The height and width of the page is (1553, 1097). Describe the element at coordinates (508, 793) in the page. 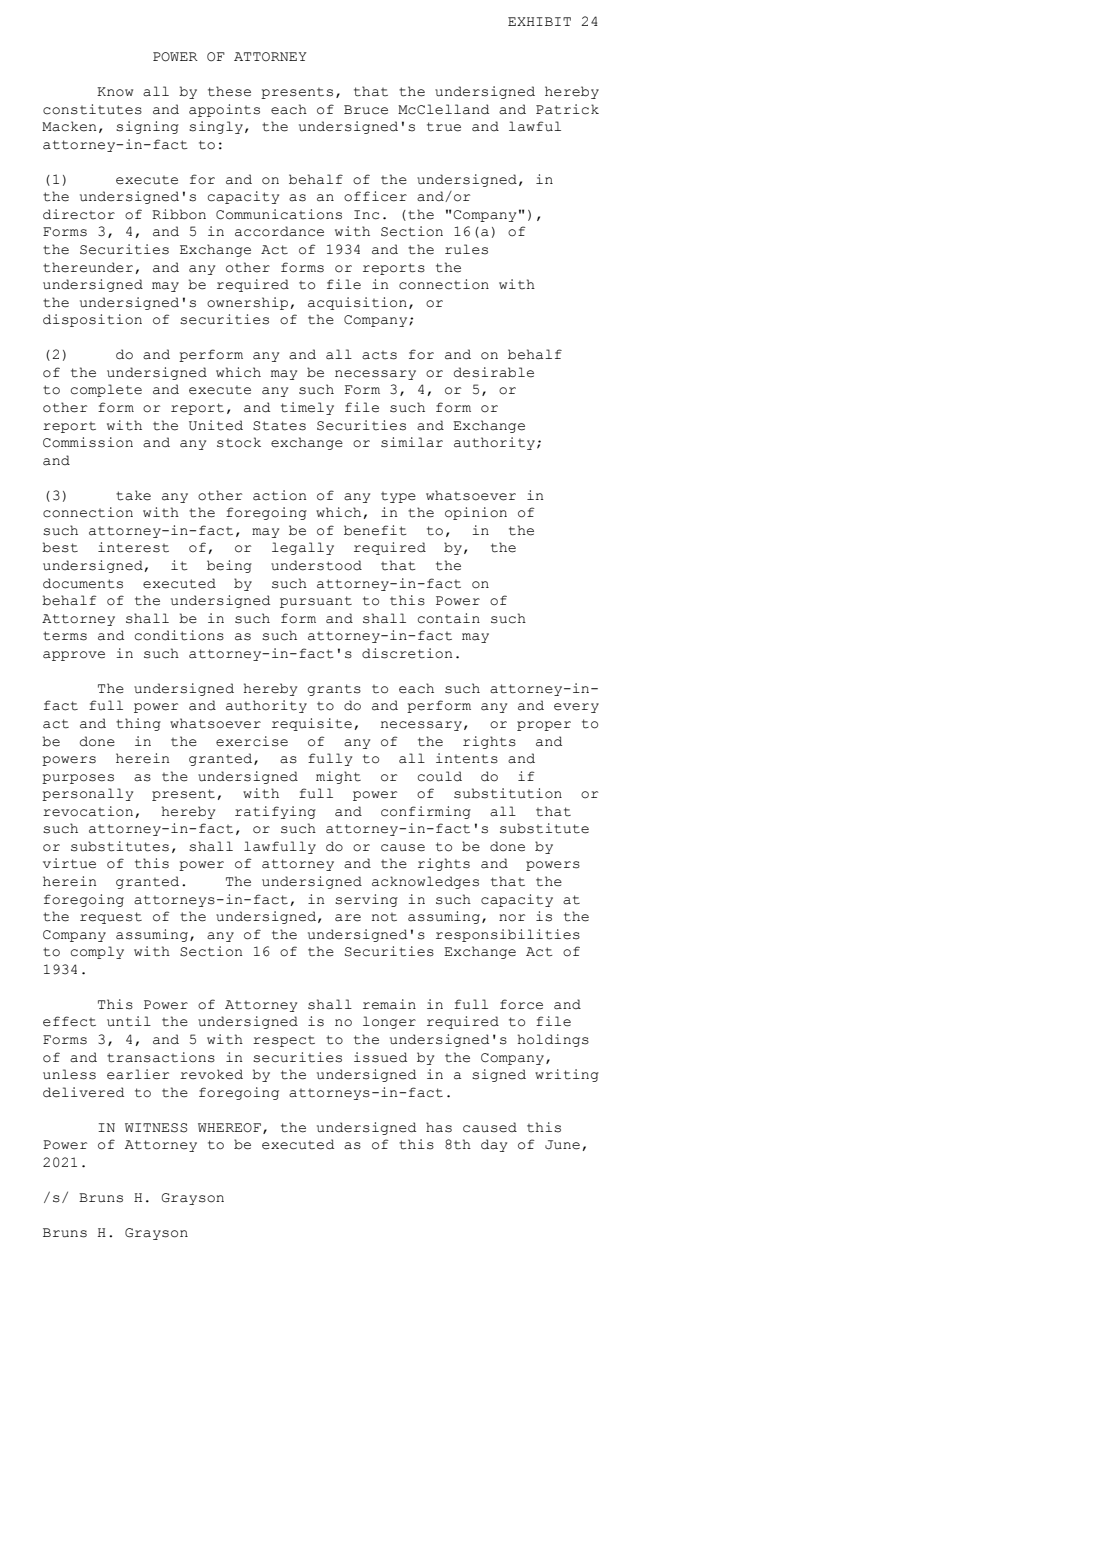

I see `substitution` at that location.
